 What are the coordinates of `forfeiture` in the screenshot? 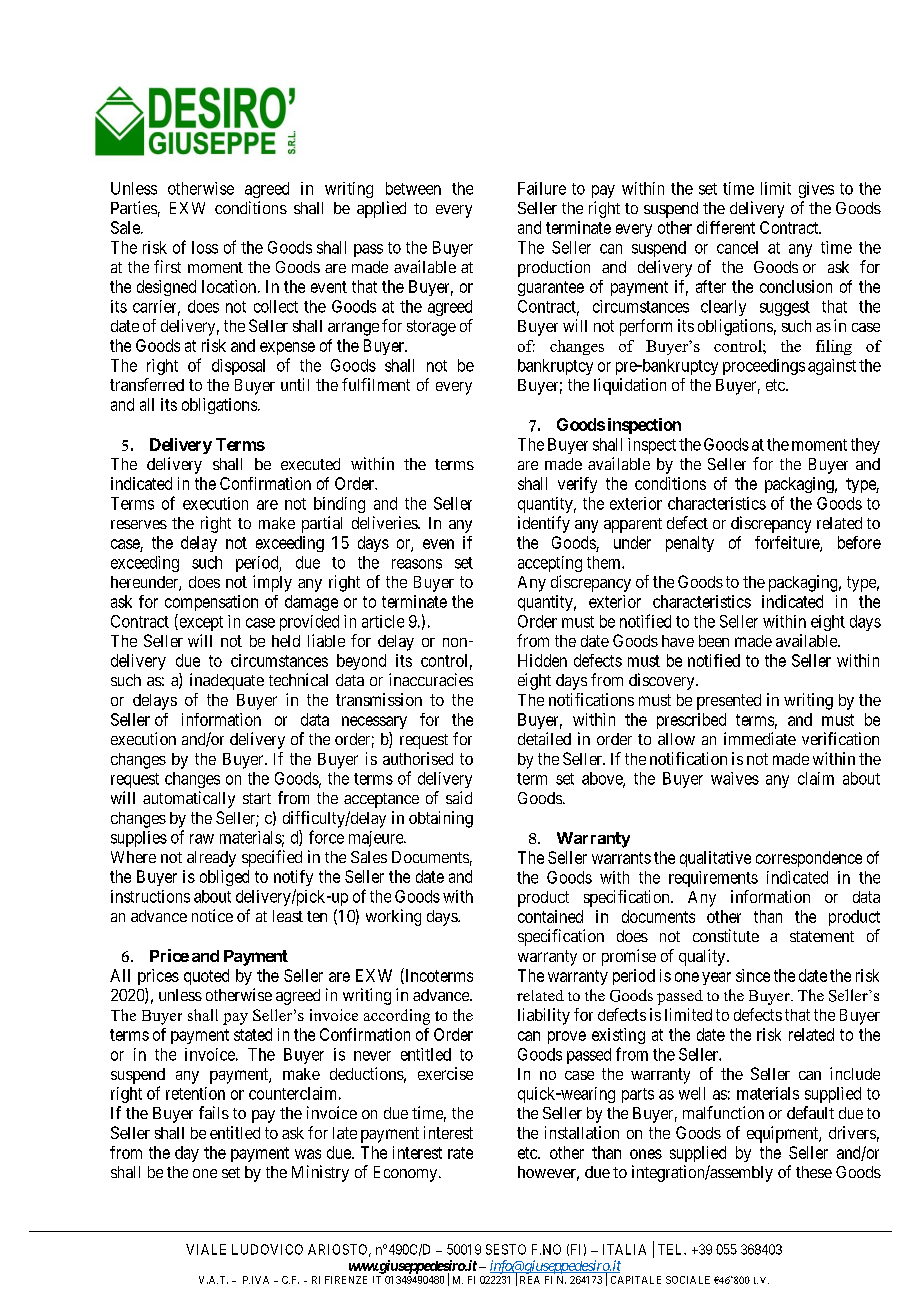 It's located at (788, 543).
